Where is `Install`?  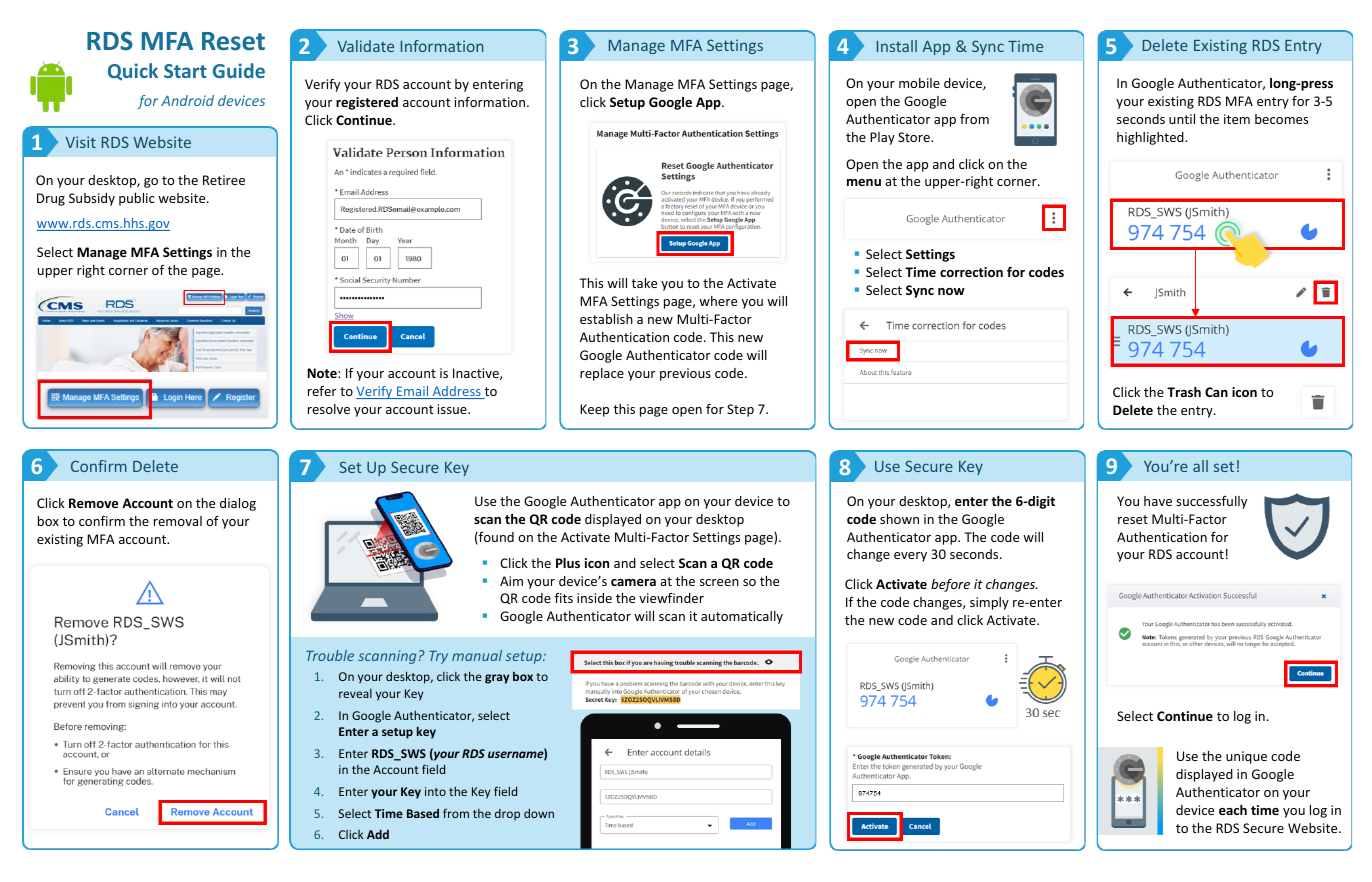 Install is located at coordinates (897, 46).
